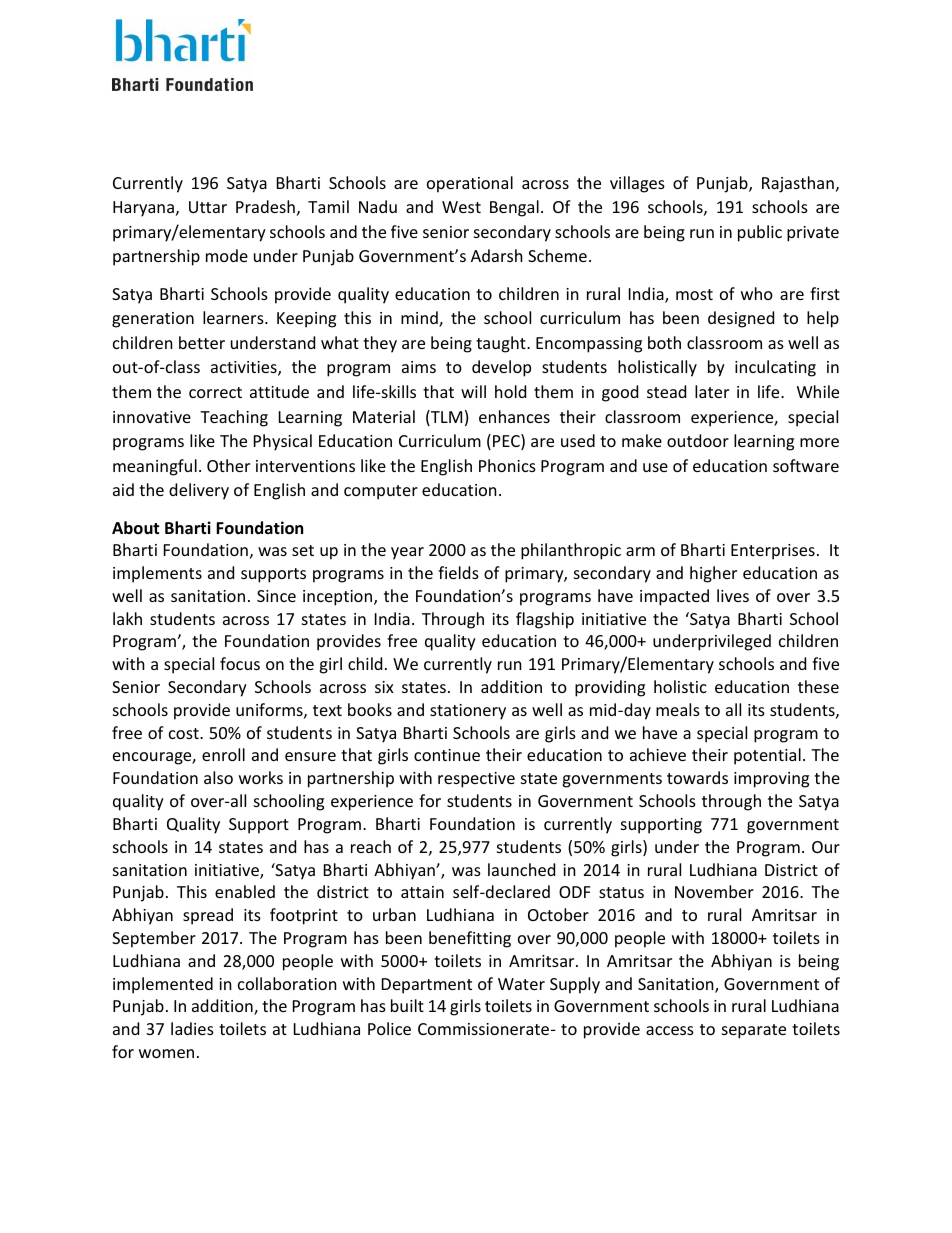 This image has height=1233, width=952. What do you see at coordinates (218, 777) in the image?
I see `also` at bounding box center [218, 777].
